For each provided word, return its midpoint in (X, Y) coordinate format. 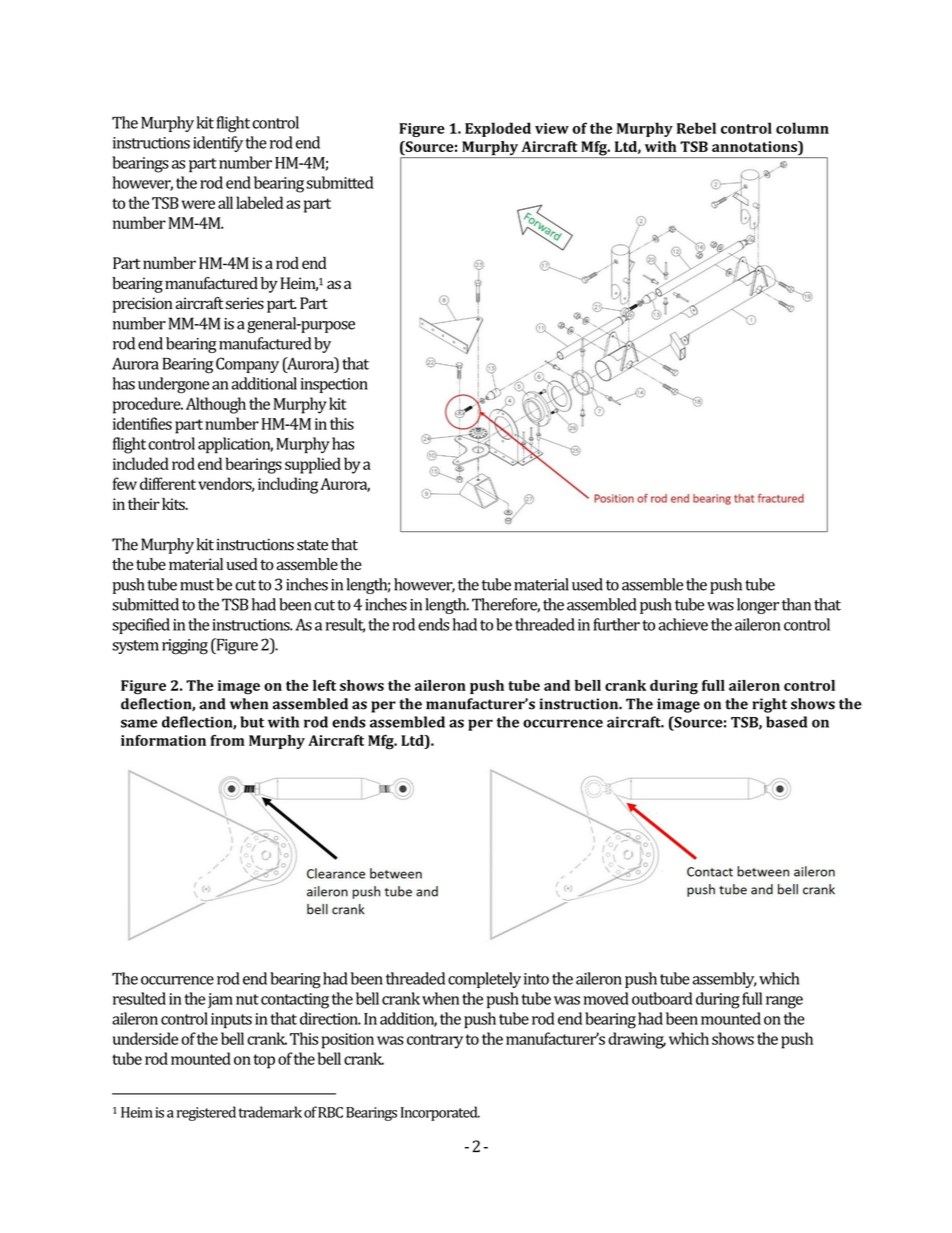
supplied (313, 465)
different (168, 483)
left (324, 685)
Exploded (498, 129)
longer (758, 606)
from (227, 740)
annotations (755, 146)
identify (218, 144)
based (786, 722)
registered (206, 1113)
